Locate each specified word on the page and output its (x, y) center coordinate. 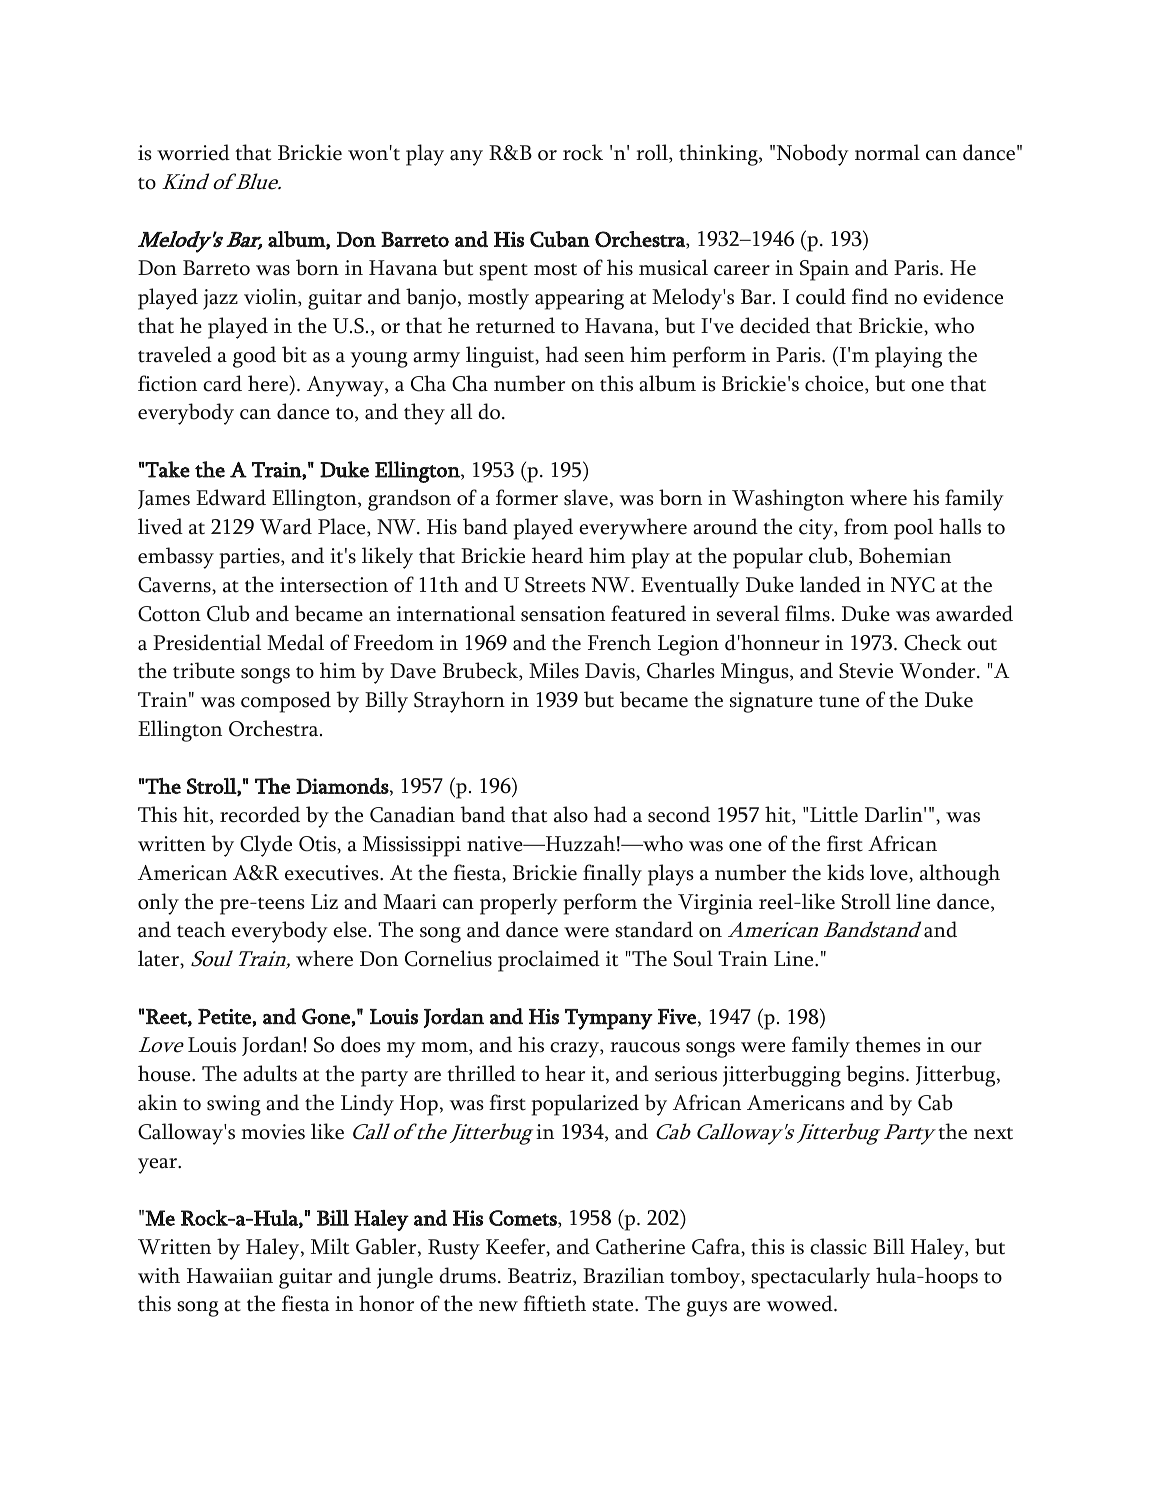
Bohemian (905, 555)
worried (193, 152)
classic (838, 1246)
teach (201, 929)
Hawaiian (230, 1276)
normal (887, 152)
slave (586, 497)
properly (519, 904)
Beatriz (541, 1277)
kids (845, 872)
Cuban (560, 239)
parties (250, 558)
